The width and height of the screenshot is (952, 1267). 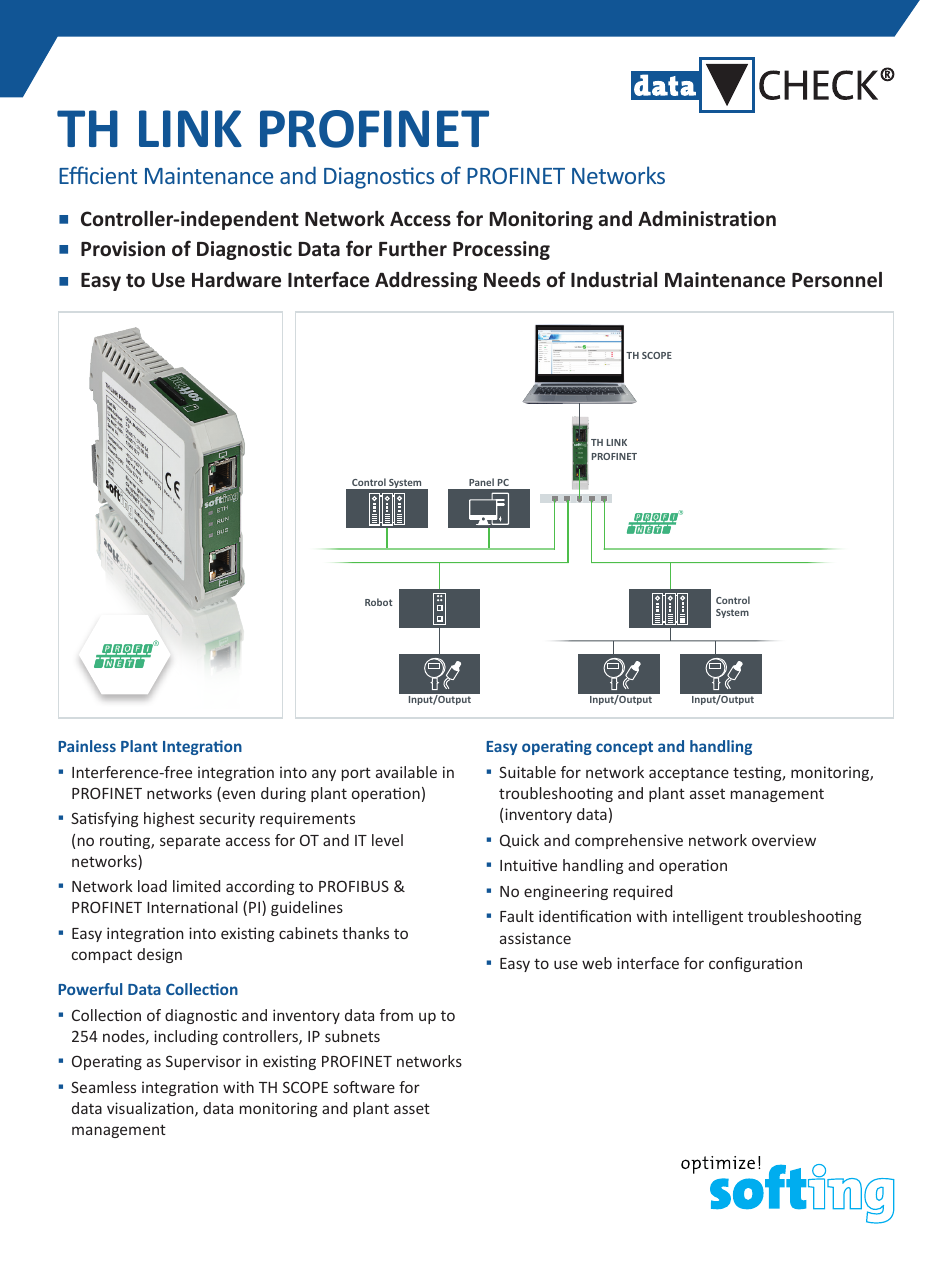 What do you see at coordinates (501, 250) in the screenshot?
I see `Processing` at bounding box center [501, 250].
